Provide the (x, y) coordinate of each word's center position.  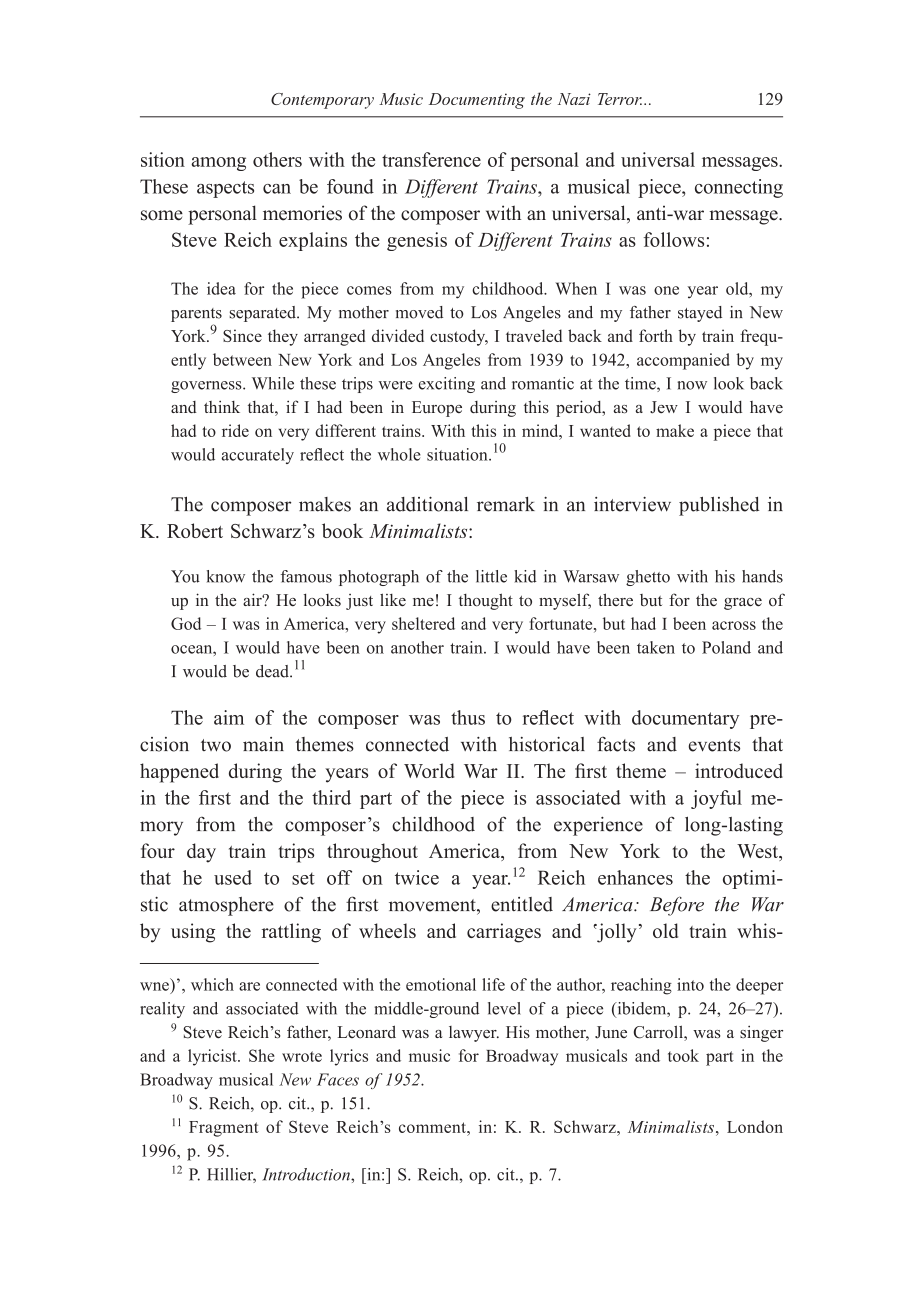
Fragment (224, 1129)
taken (656, 647)
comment (433, 1127)
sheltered (423, 623)
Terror (620, 99)
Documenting (477, 101)
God (186, 623)
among (218, 164)
